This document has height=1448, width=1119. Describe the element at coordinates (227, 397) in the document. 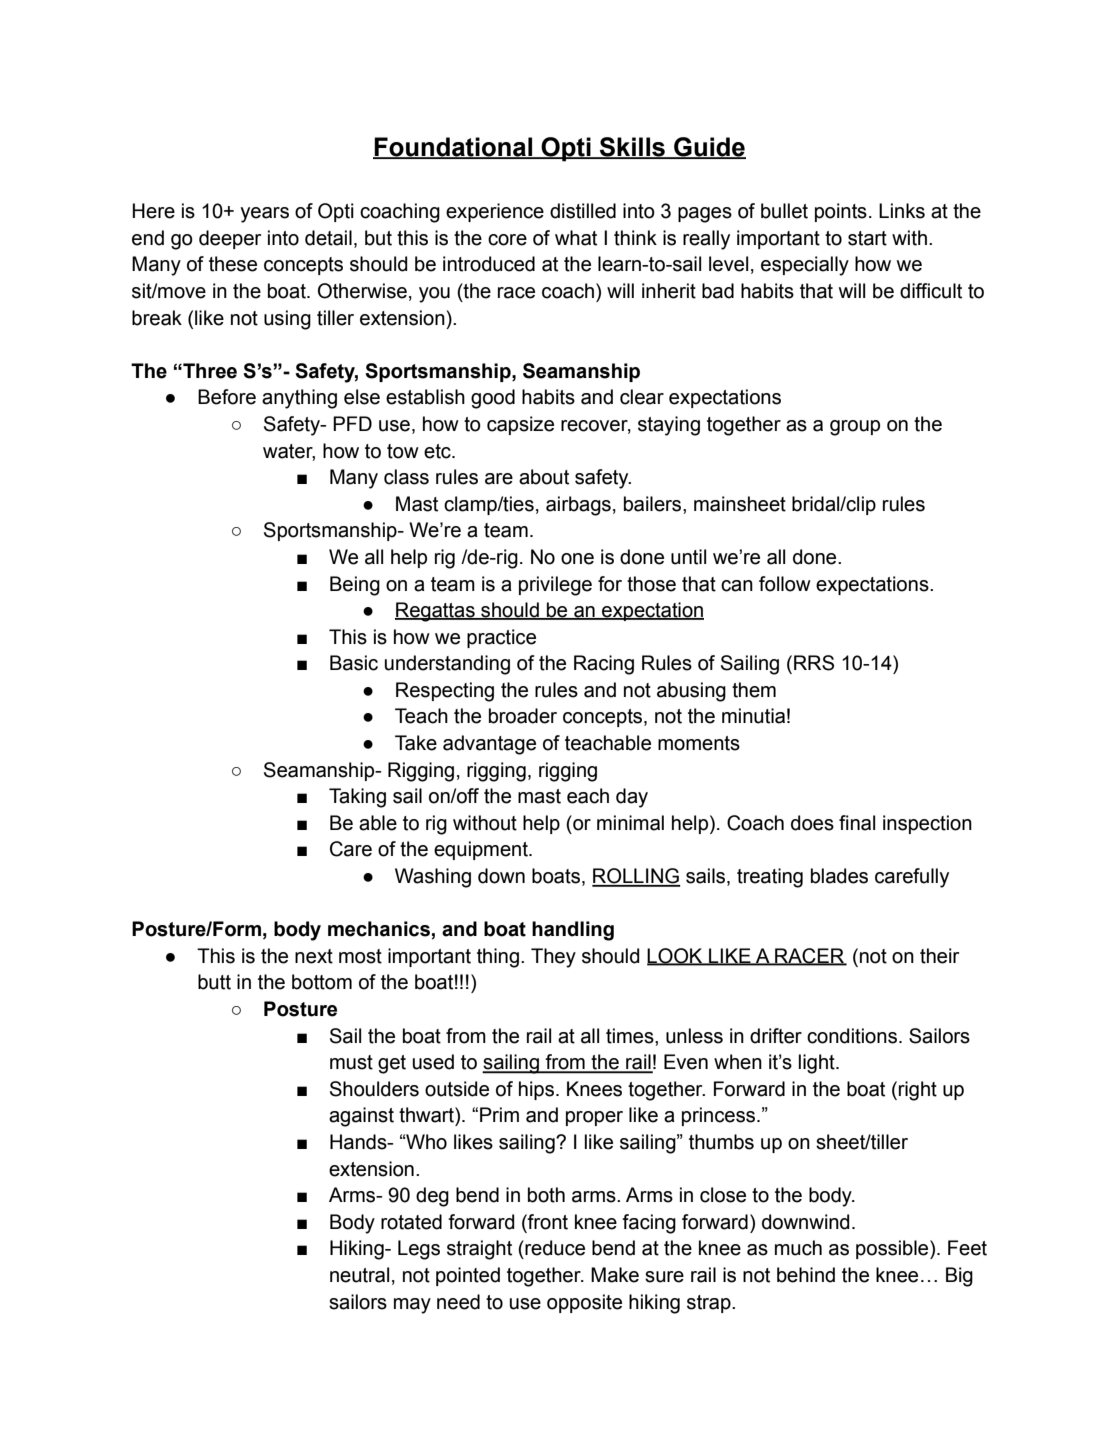

I see `Before` at that location.
